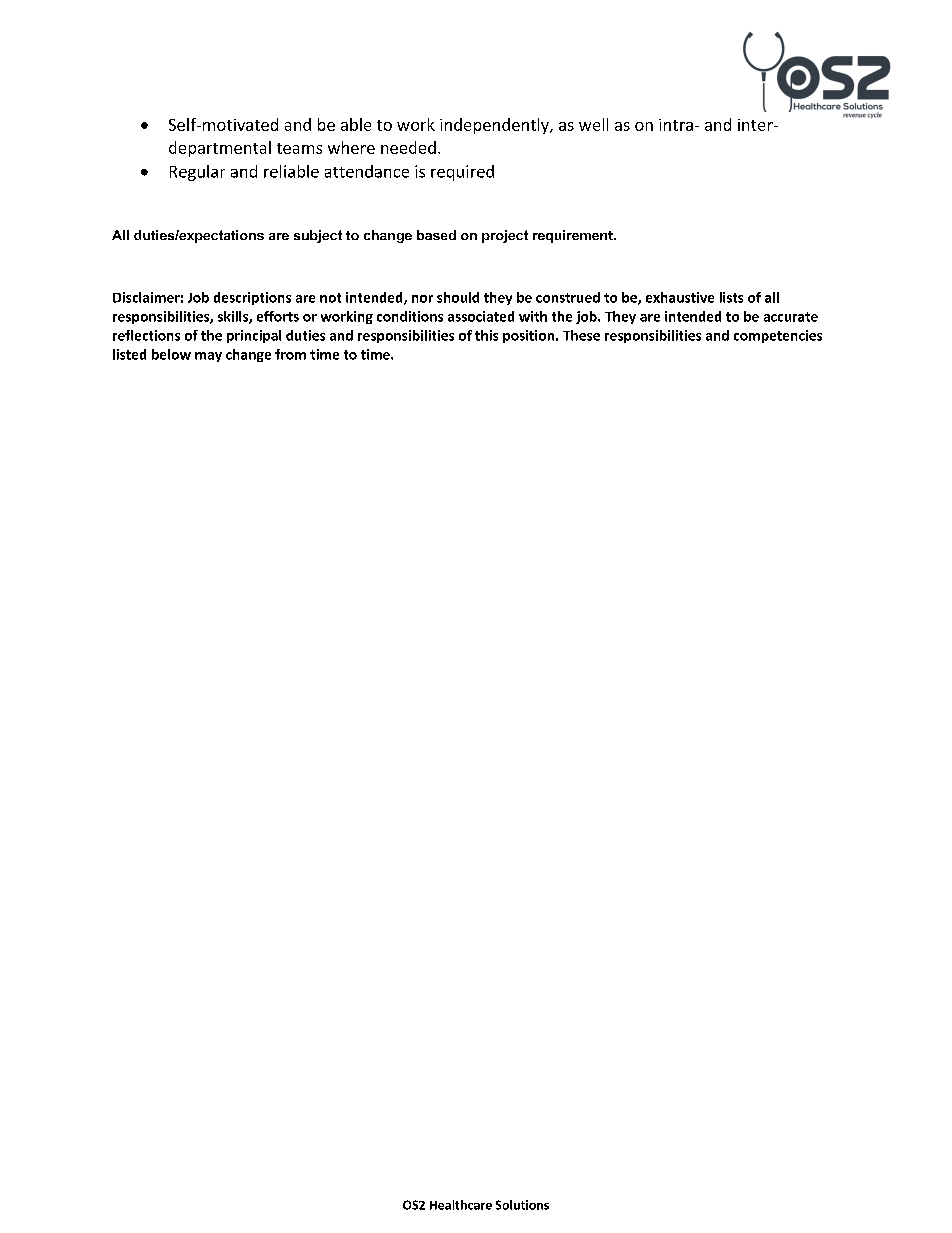  I want to click on well, so click(593, 124).
